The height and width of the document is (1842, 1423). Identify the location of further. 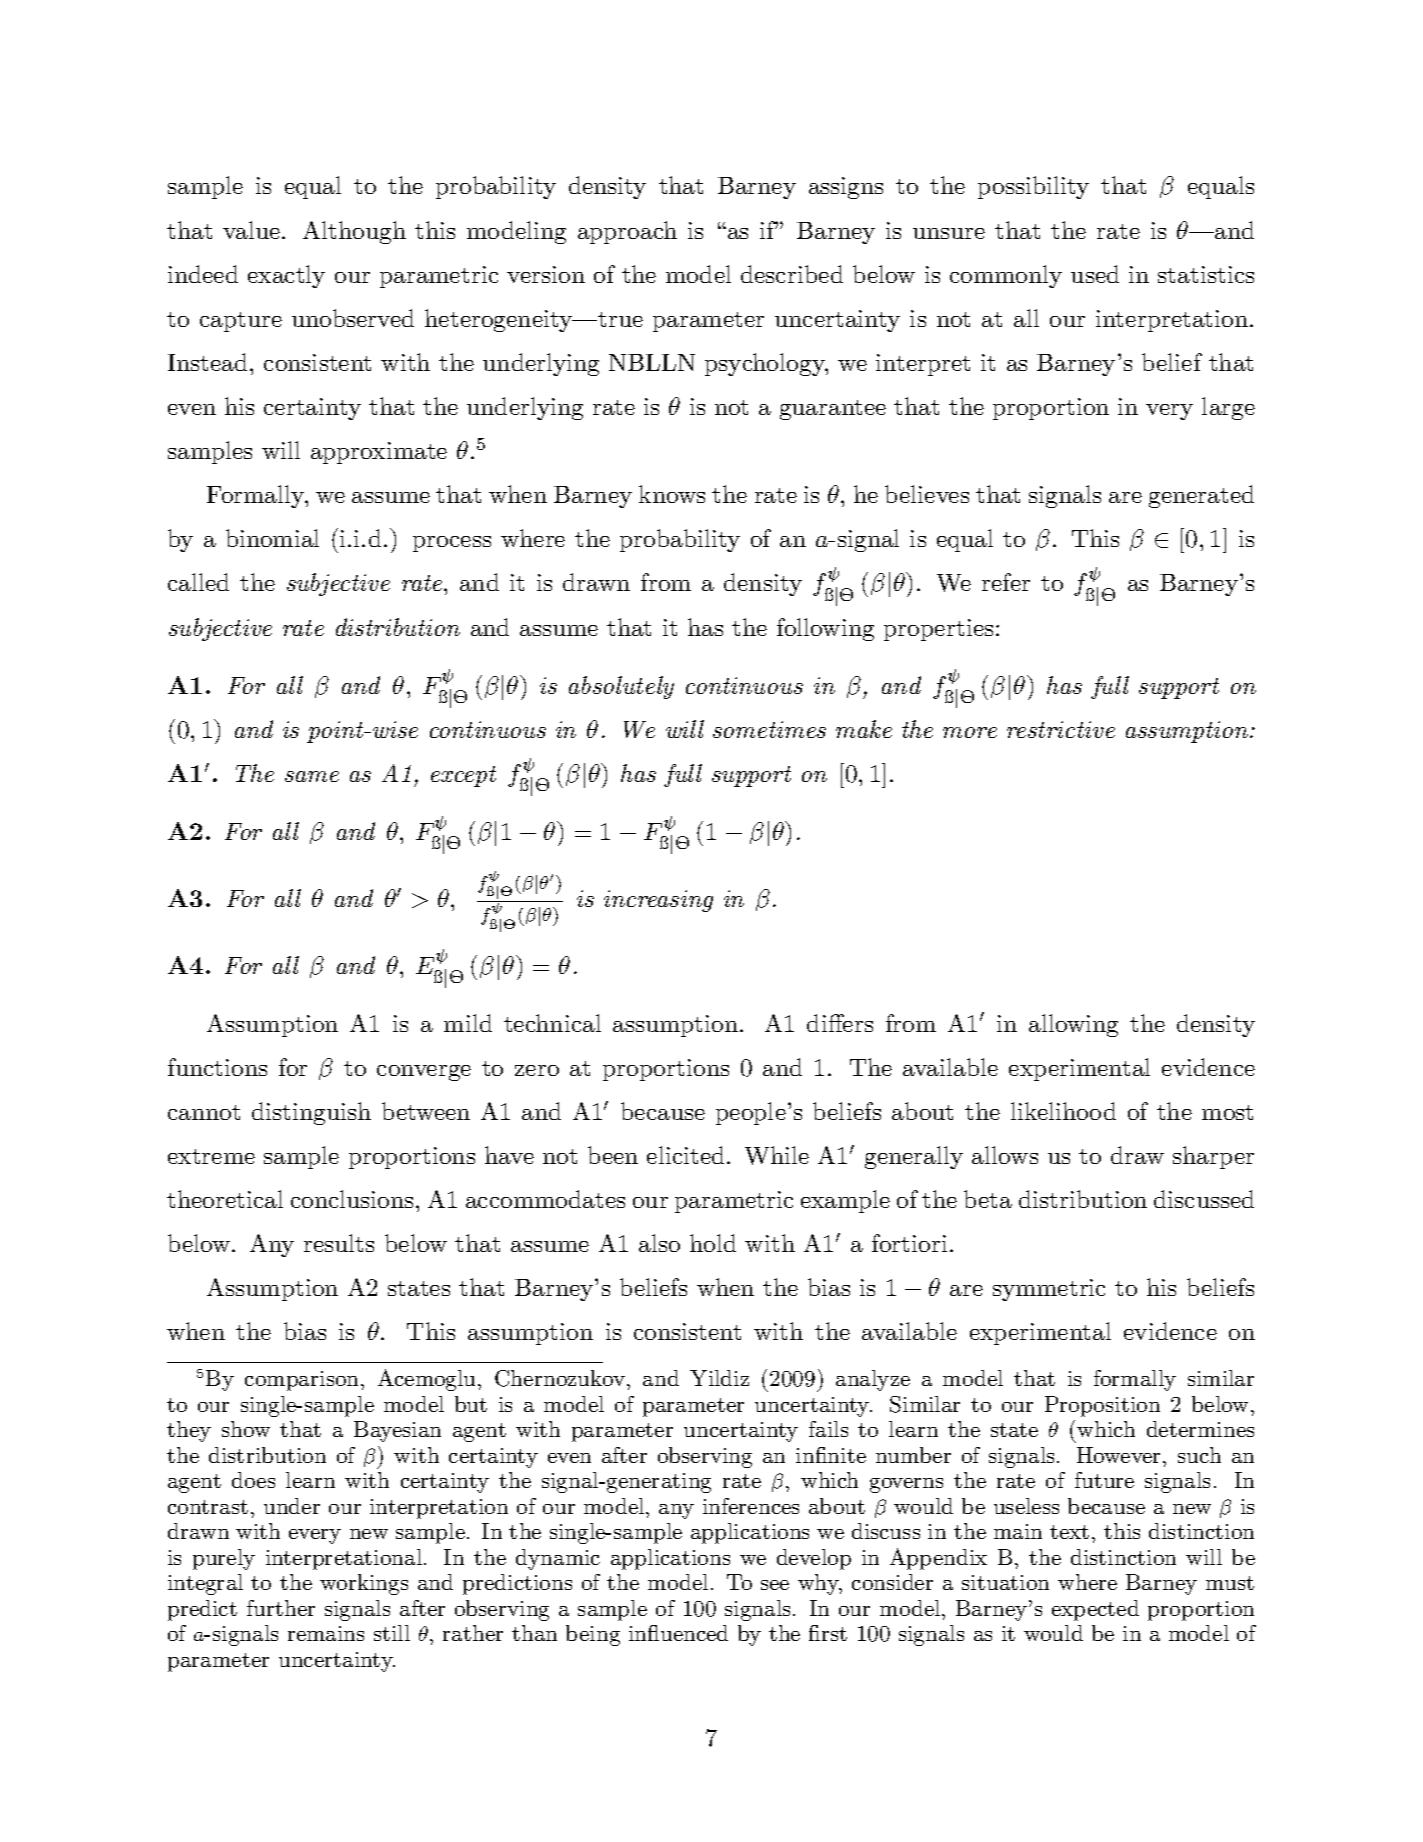
(281, 1608).
